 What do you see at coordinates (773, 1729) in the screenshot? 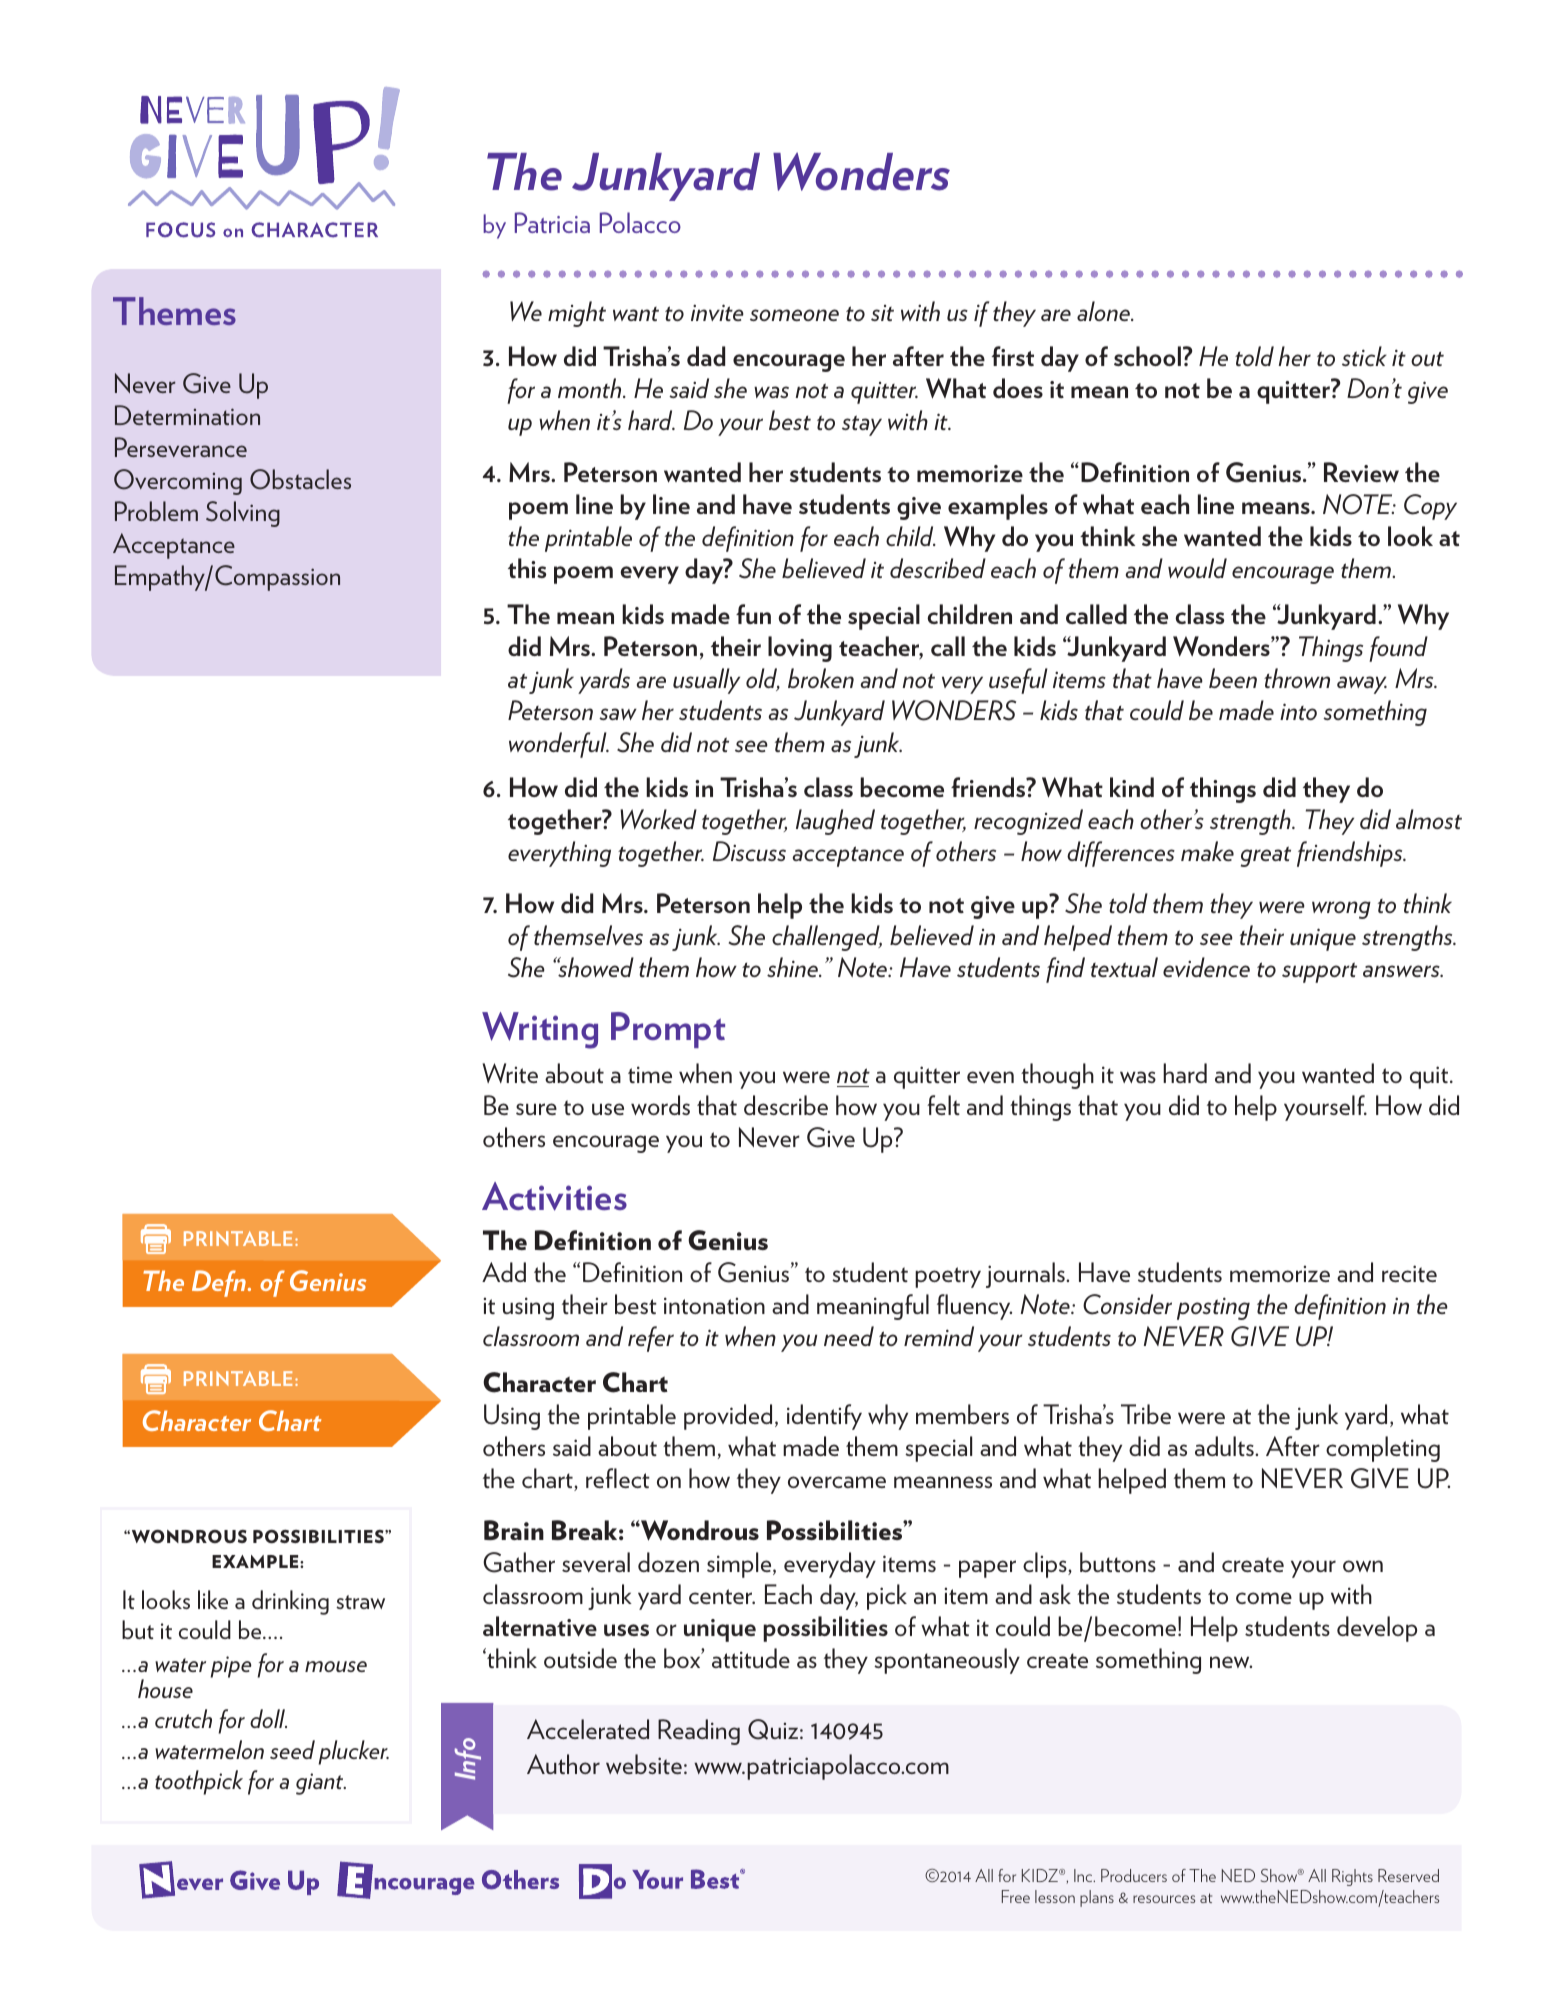
I see `Quiz` at bounding box center [773, 1729].
